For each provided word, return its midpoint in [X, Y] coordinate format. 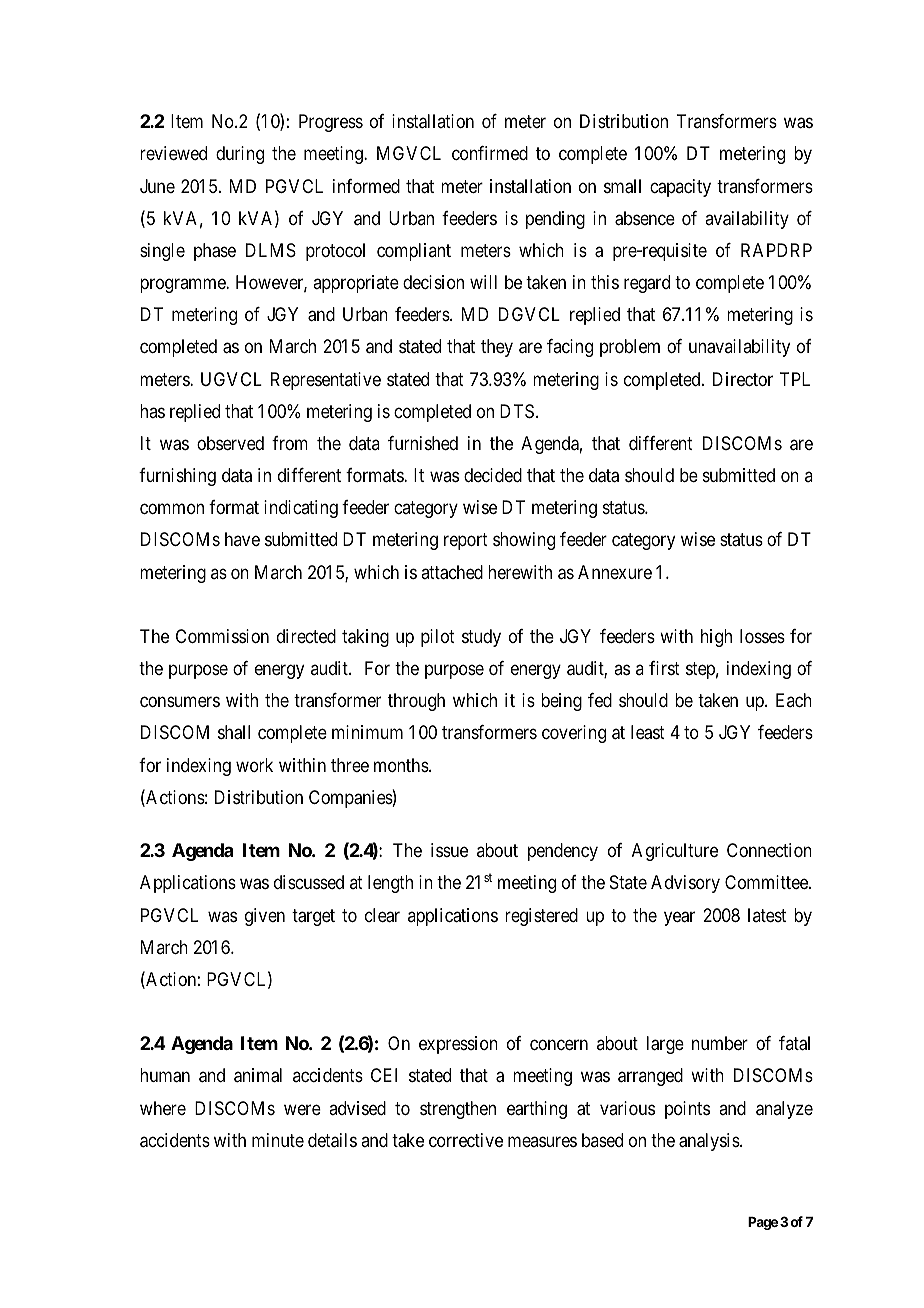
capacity [680, 188]
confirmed [490, 153]
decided [493, 475]
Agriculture [675, 852]
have [242, 539]
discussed [309, 882]
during [240, 155]
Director [743, 379]
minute [278, 1140]
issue [449, 850]
